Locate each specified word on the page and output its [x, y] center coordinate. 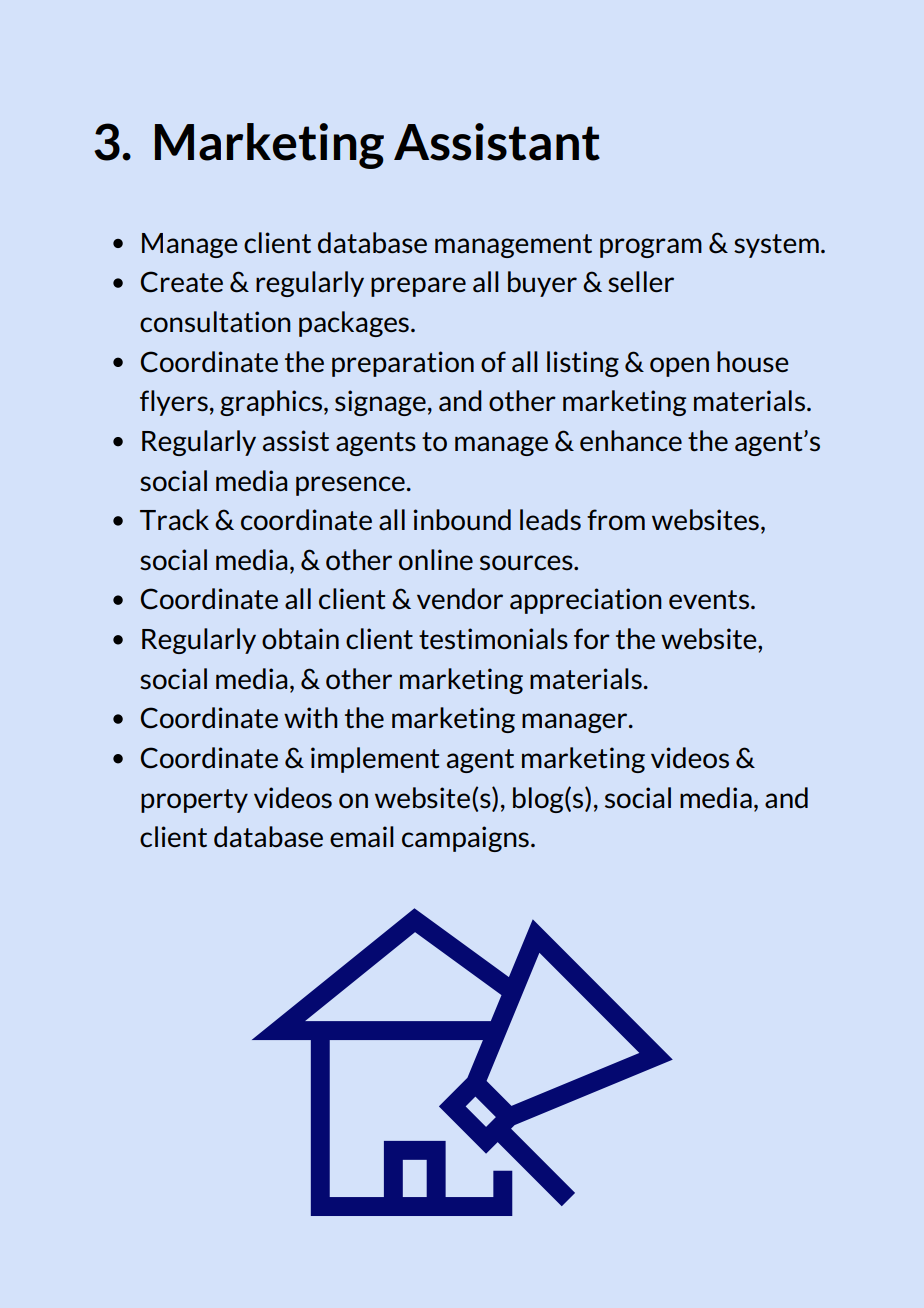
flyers [174, 403]
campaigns [465, 839]
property [194, 801]
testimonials [493, 639]
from [616, 519]
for [592, 638]
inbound [462, 520]
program [651, 248]
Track [174, 520]
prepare [418, 287]
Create [182, 282]
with [311, 717]
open [679, 367]
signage [380, 403]
